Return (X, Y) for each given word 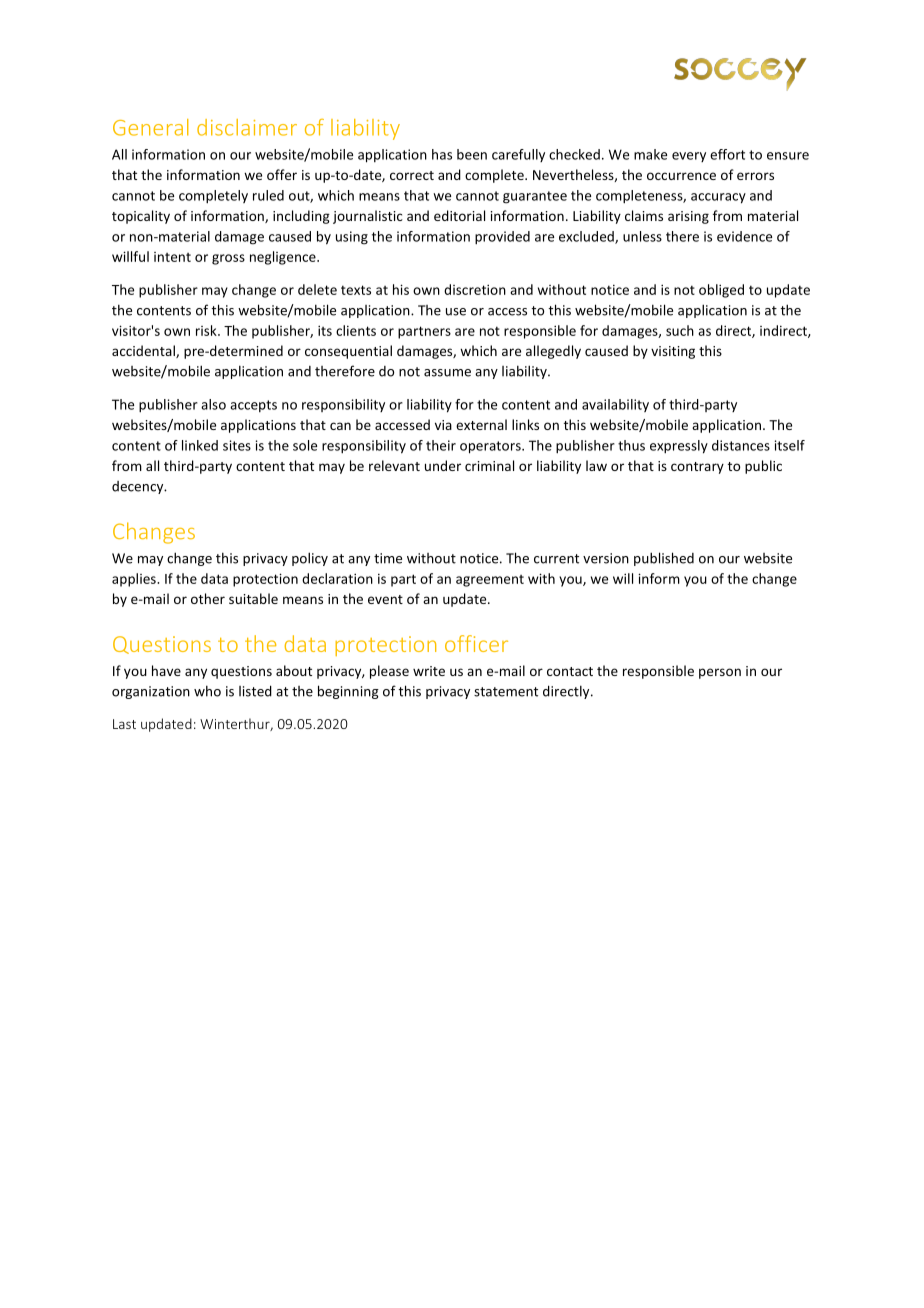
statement (506, 692)
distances (741, 445)
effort (727, 154)
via (443, 425)
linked (200, 445)
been (472, 154)
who (207, 691)
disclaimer (247, 127)
